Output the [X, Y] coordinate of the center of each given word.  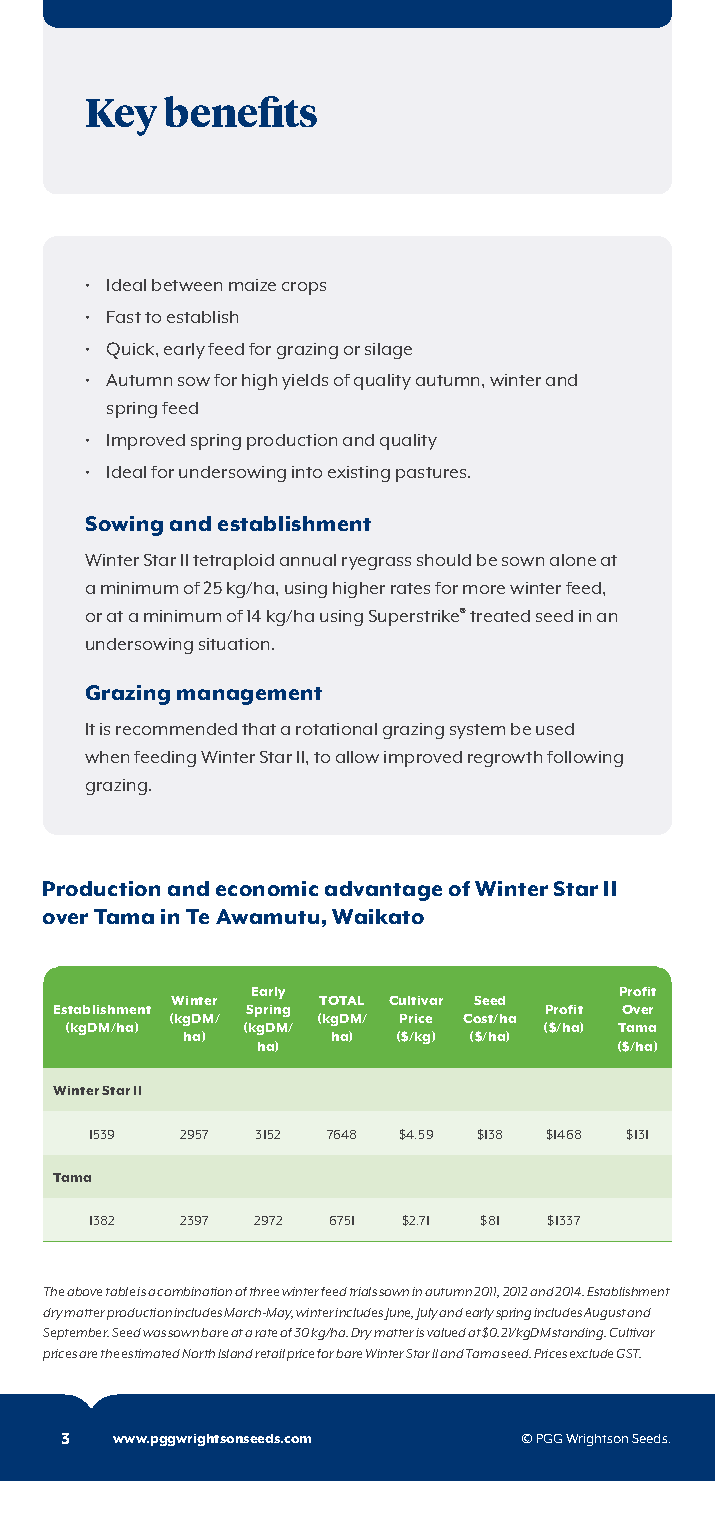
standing [579, 1334]
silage [388, 351]
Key [121, 117]
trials [363, 1291]
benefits [240, 111]
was [154, 1333]
